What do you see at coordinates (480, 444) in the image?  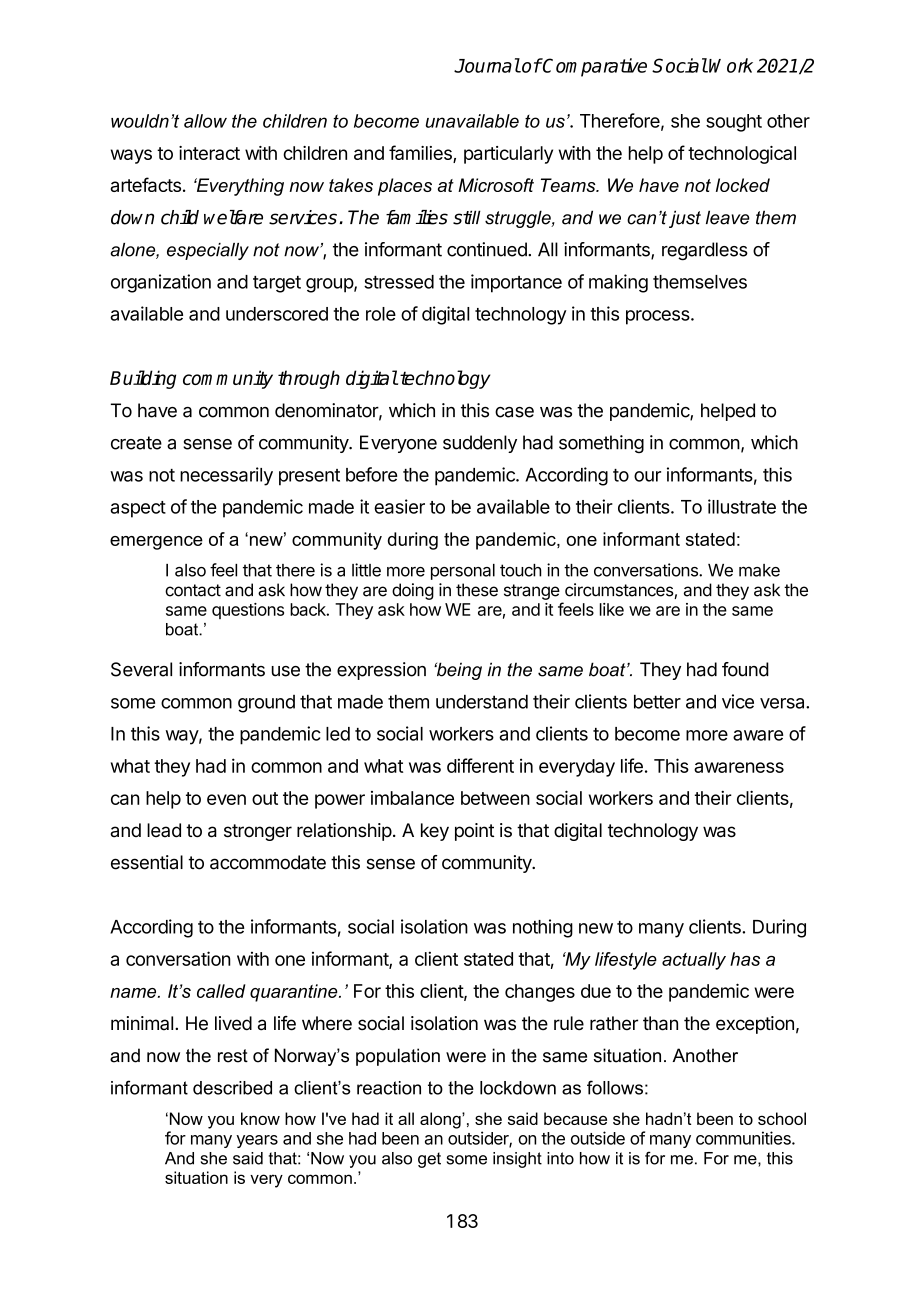 I see `suddenly` at bounding box center [480, 444].
